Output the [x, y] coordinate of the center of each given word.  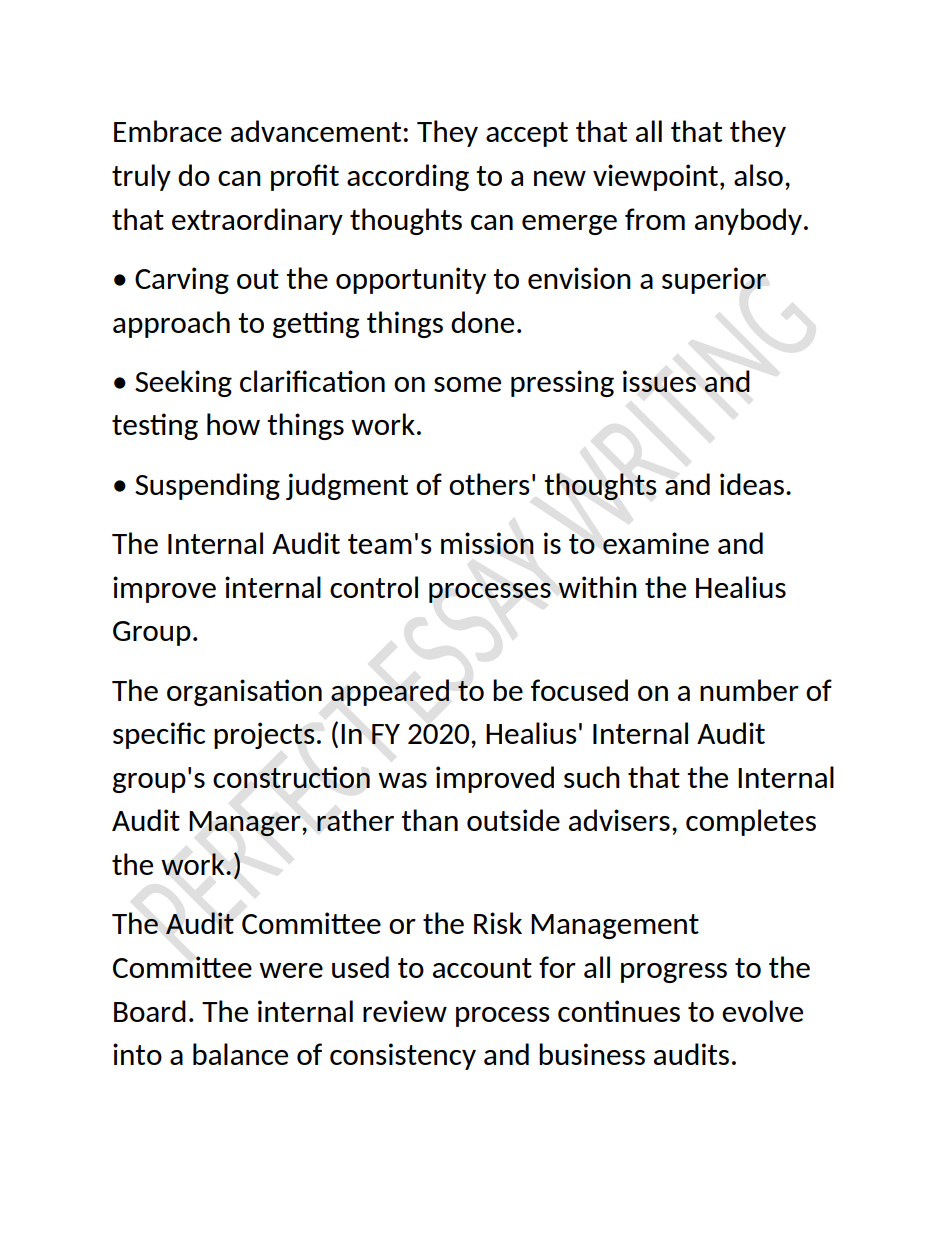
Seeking [183, 383]
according [408, 177]
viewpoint [657, 177]
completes [751, 822]
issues [659, 381]
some [467, 384]
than [429, 820]
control [374, 587]
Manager [246, 824]
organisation [244, 692]
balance [240, 1054]
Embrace [168, 131]
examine [656, 543]
